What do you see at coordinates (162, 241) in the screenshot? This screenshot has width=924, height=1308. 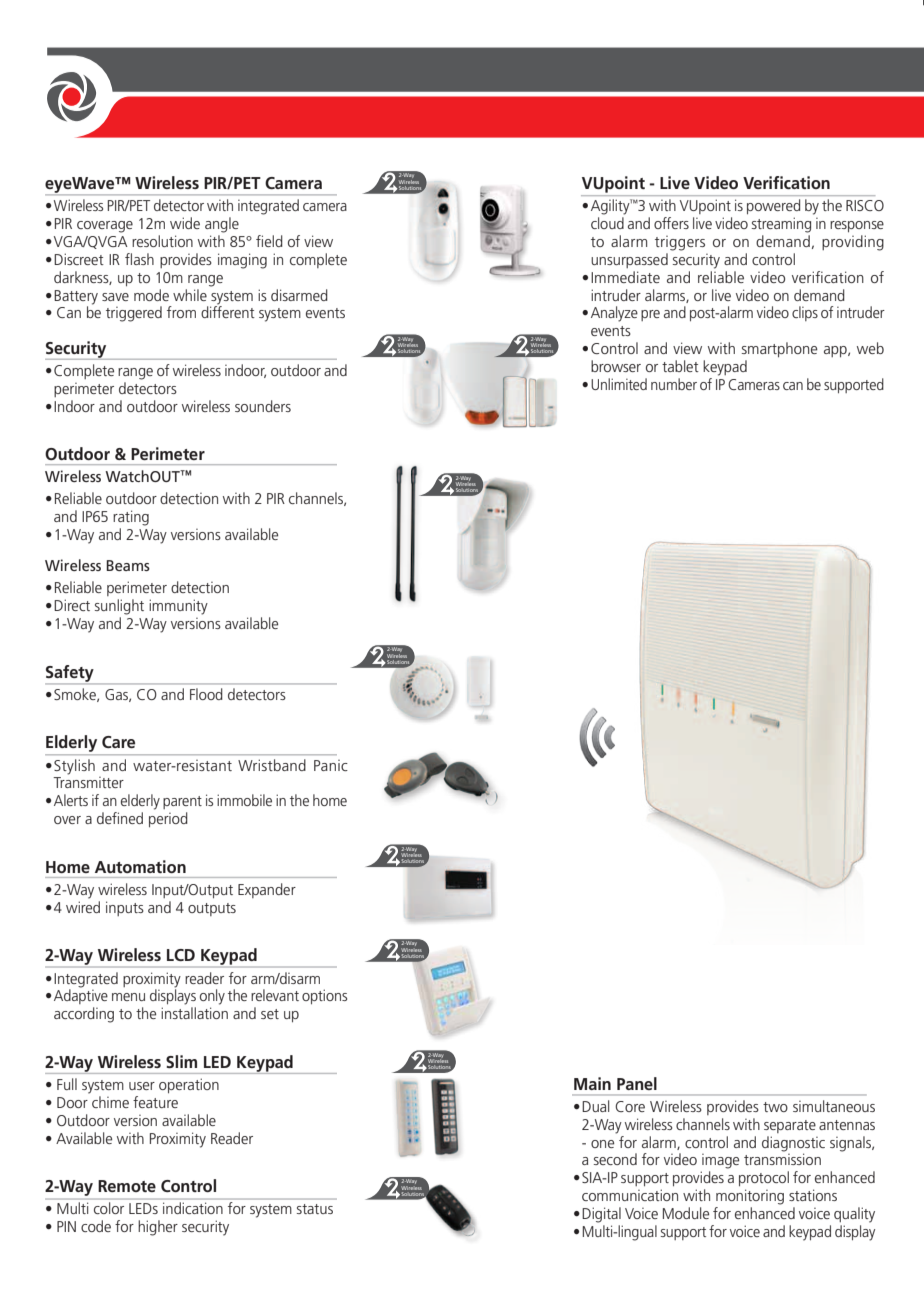 I see `resolution` at bounding box center [162, 241].
